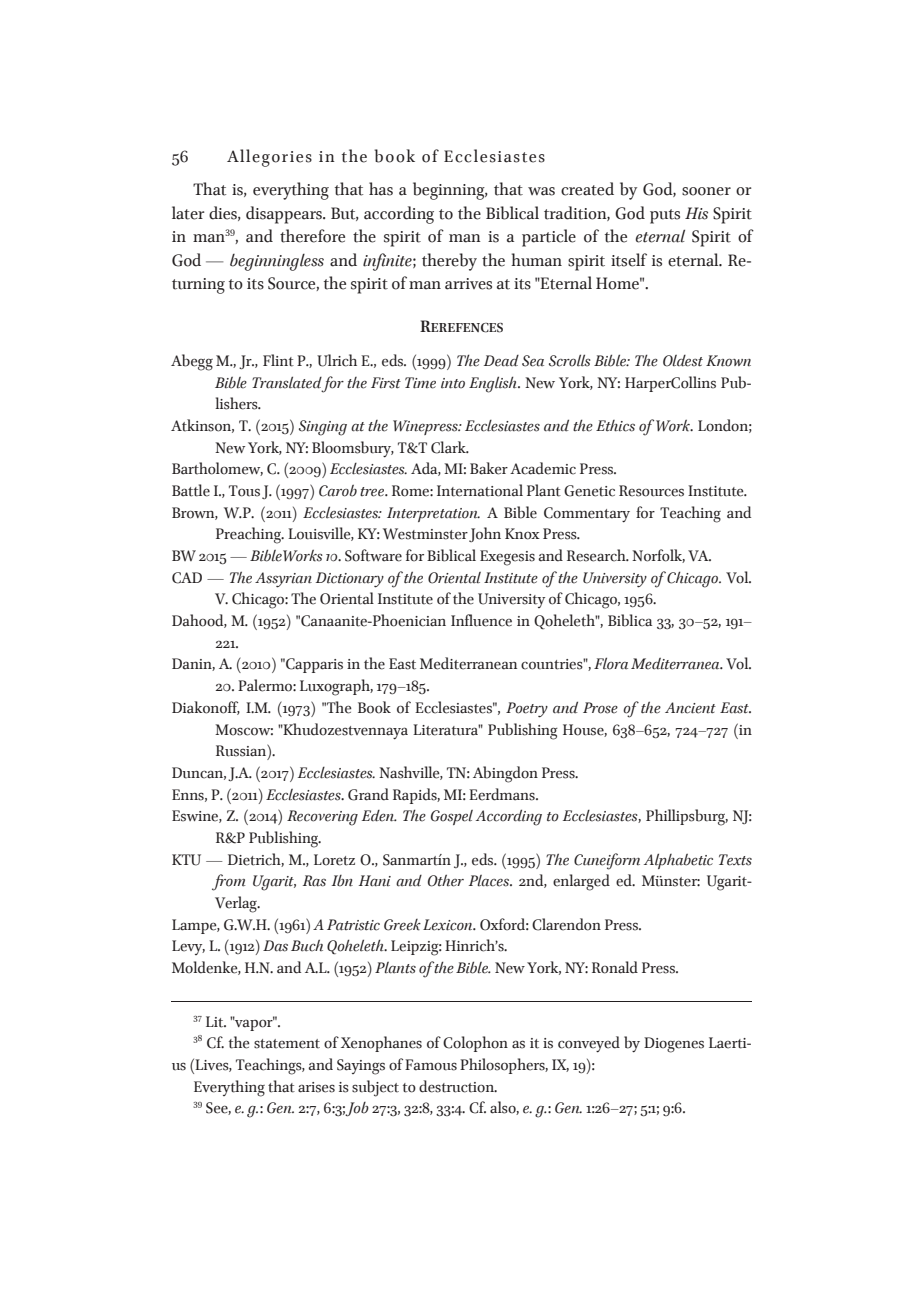 The width and height of the page is (924, 1308). What do you see at coordinates (611, 663) in the page?
I see `Flora` at bounding box center [611, 663].
